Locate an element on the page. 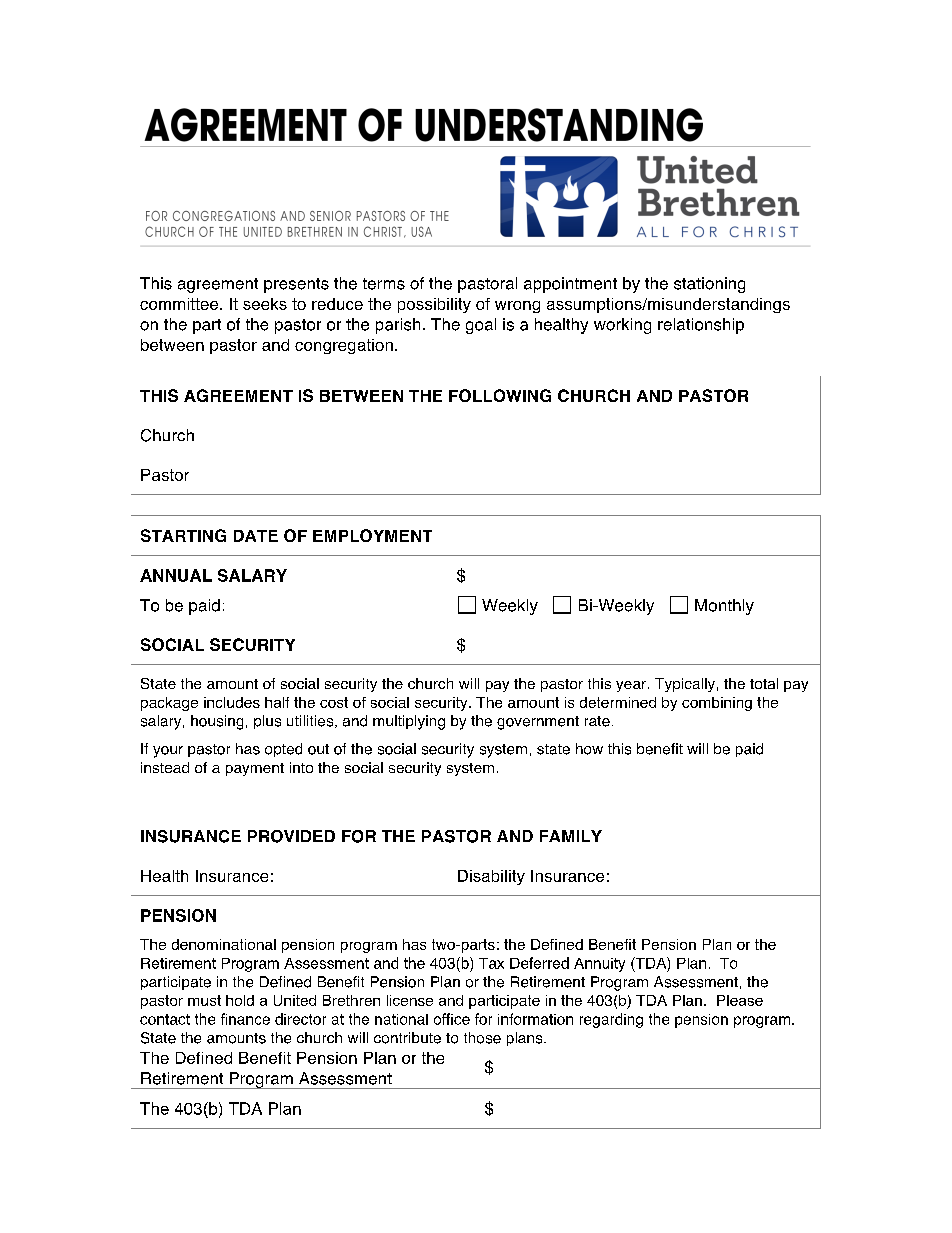 This document has width=952, height=1233. finance is located at coordinates (245, 1019).
